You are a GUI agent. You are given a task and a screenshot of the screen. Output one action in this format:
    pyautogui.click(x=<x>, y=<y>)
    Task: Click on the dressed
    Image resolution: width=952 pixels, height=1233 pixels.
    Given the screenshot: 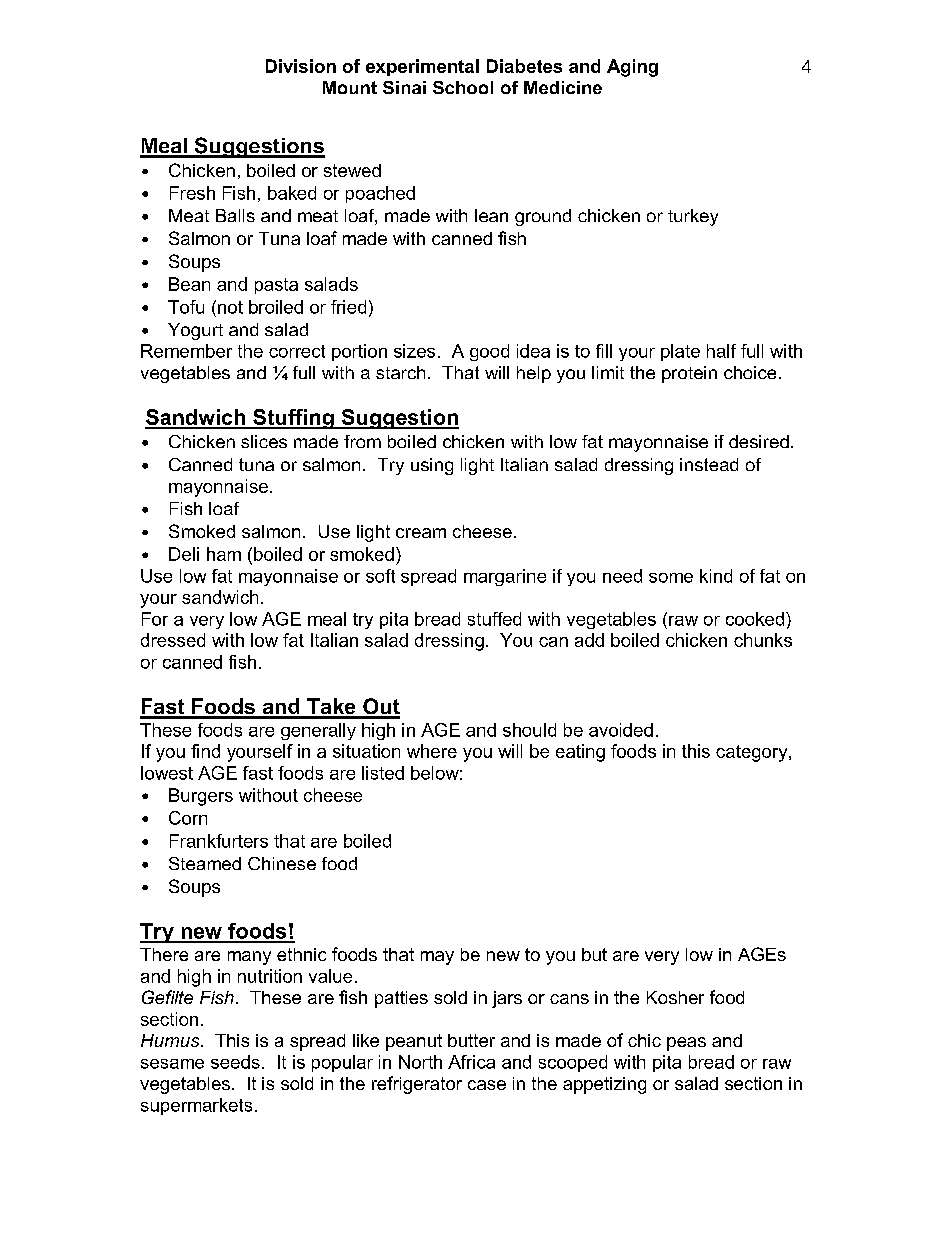 What is the action you would take?
    pyautogui.click(x=173, y=640)
